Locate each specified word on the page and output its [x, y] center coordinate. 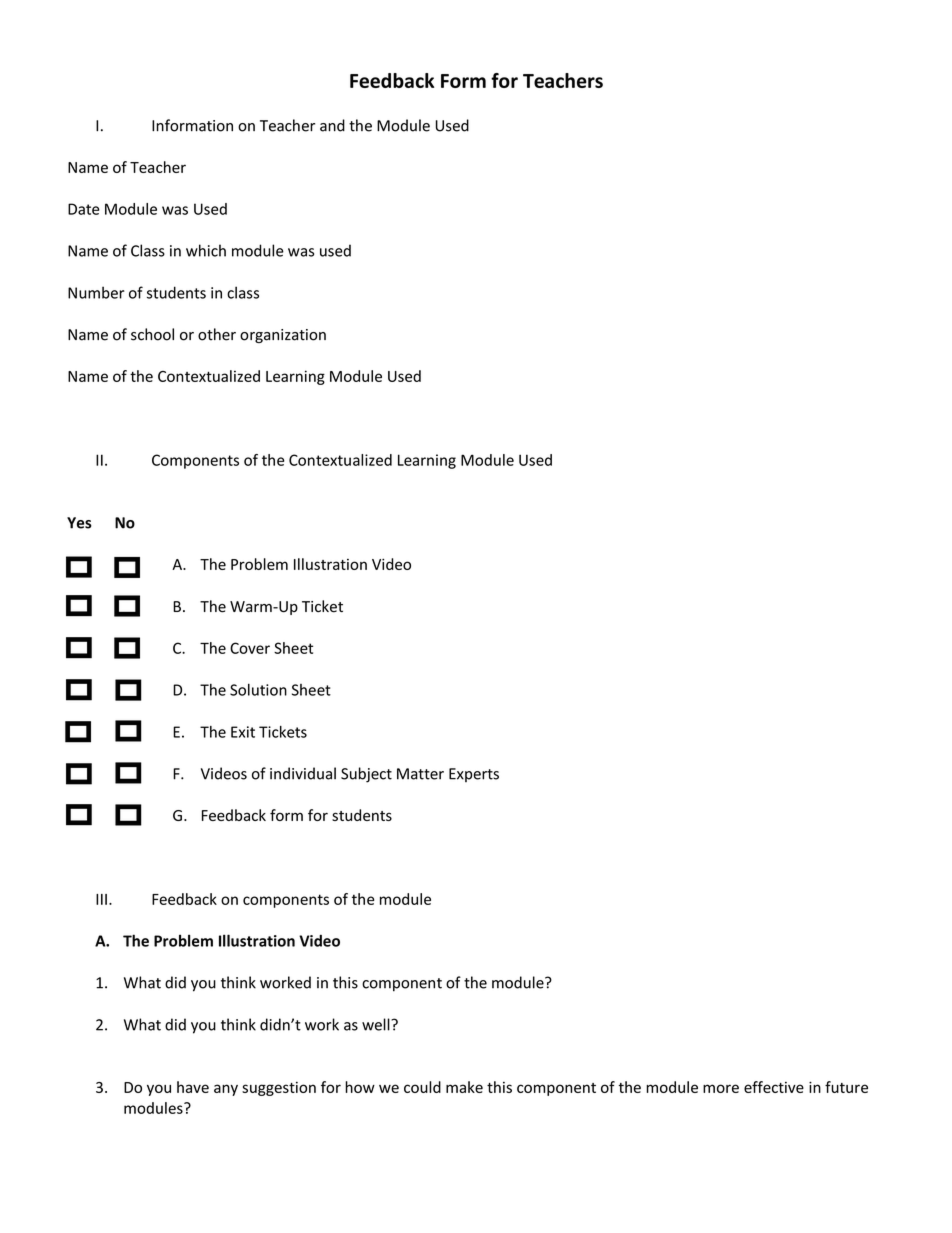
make [464, 1087]
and [332, 125]
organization [283, 336]
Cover [250, 648]
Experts [474, 775]
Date [84, 209]
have [193, 1087]
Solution [258, 689]
